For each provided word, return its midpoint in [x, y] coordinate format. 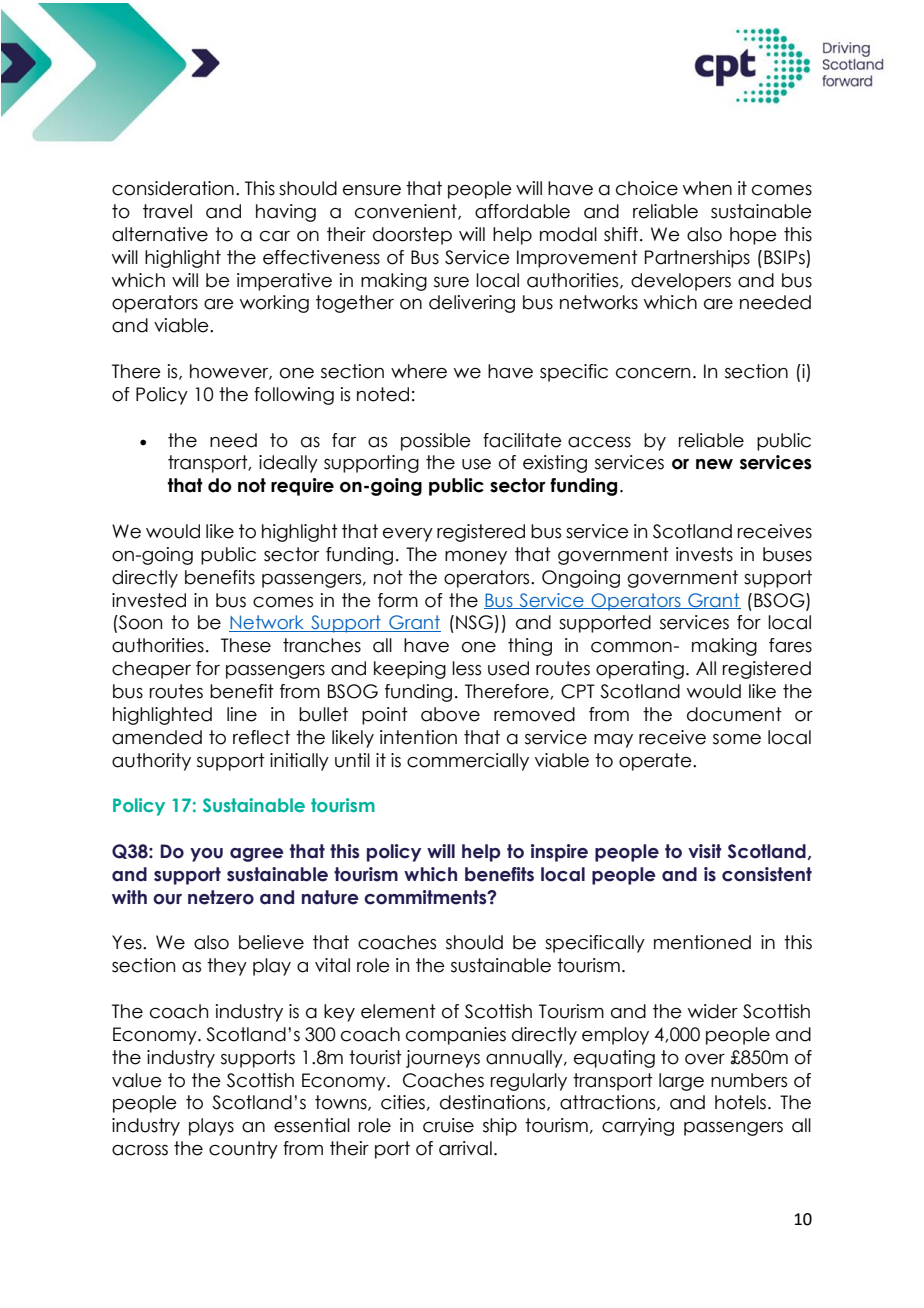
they [227, 967]
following [294, 396]
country [243, 1150]
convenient [407, 212]
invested [149, 600]
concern [653, 373]
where [419, 371]
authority [151, 762]
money [476, 558]
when [707, 188]
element [398, 1011]
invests [704, 554]
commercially [468, 762]
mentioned [702, 942]
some [737, 739]
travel [167, 211]
